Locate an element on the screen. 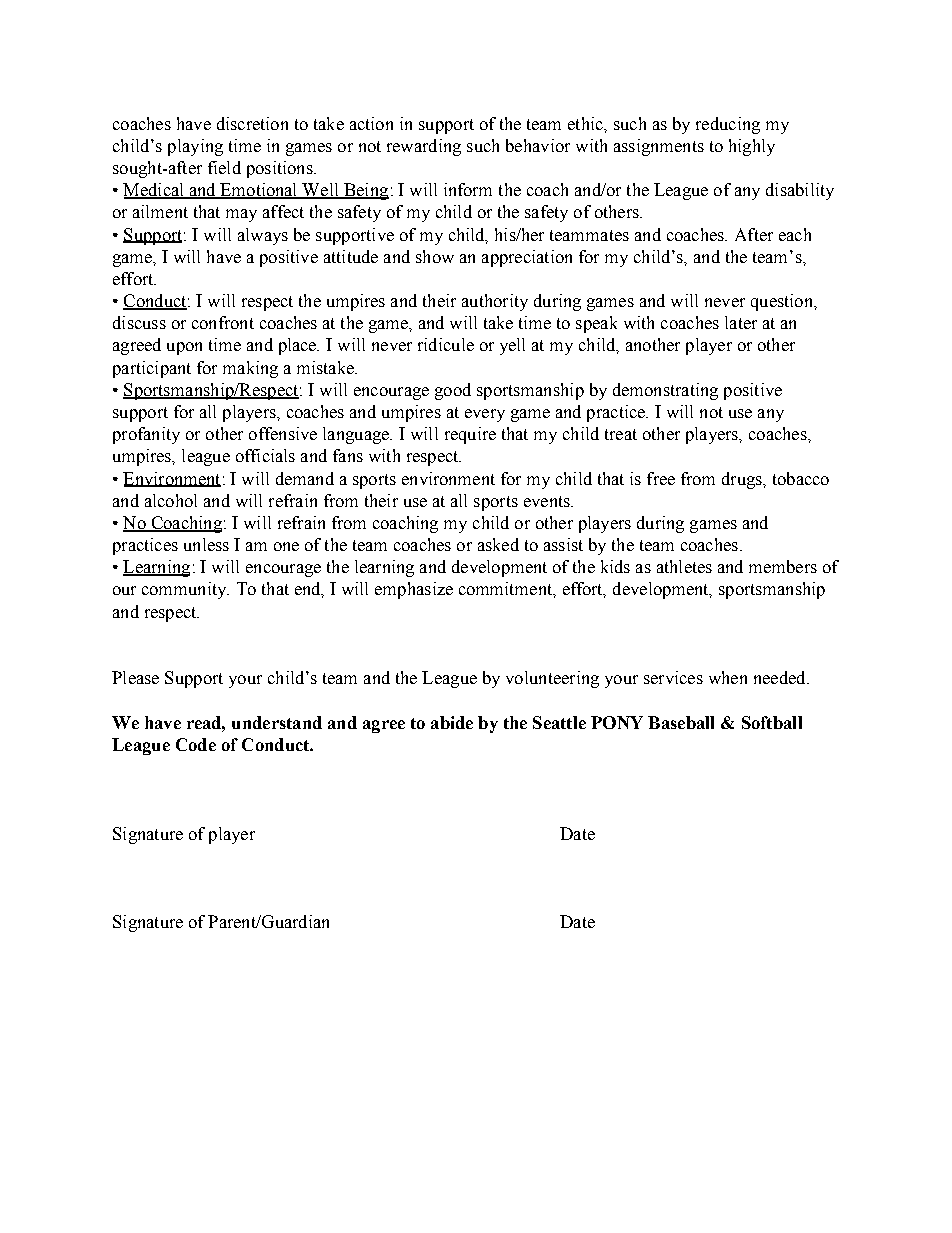 This screenshot has height=1233, width=952. good is located at coordinates (453, 391).
